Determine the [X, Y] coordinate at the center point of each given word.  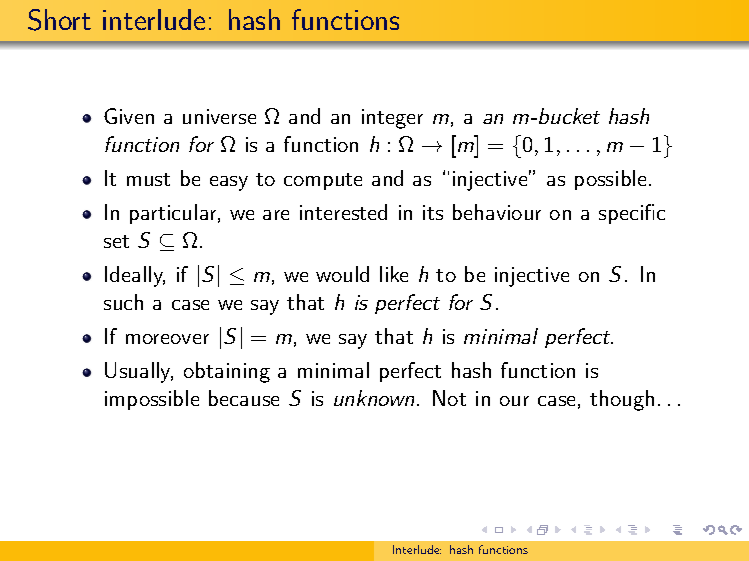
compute [323, 181]
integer [392, 119]
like [394, 274]
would [342, 274]
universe [219, 116]
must [148, 179]
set [116, 241]
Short [59, 20]
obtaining [227, 372]
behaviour [497, 212]
